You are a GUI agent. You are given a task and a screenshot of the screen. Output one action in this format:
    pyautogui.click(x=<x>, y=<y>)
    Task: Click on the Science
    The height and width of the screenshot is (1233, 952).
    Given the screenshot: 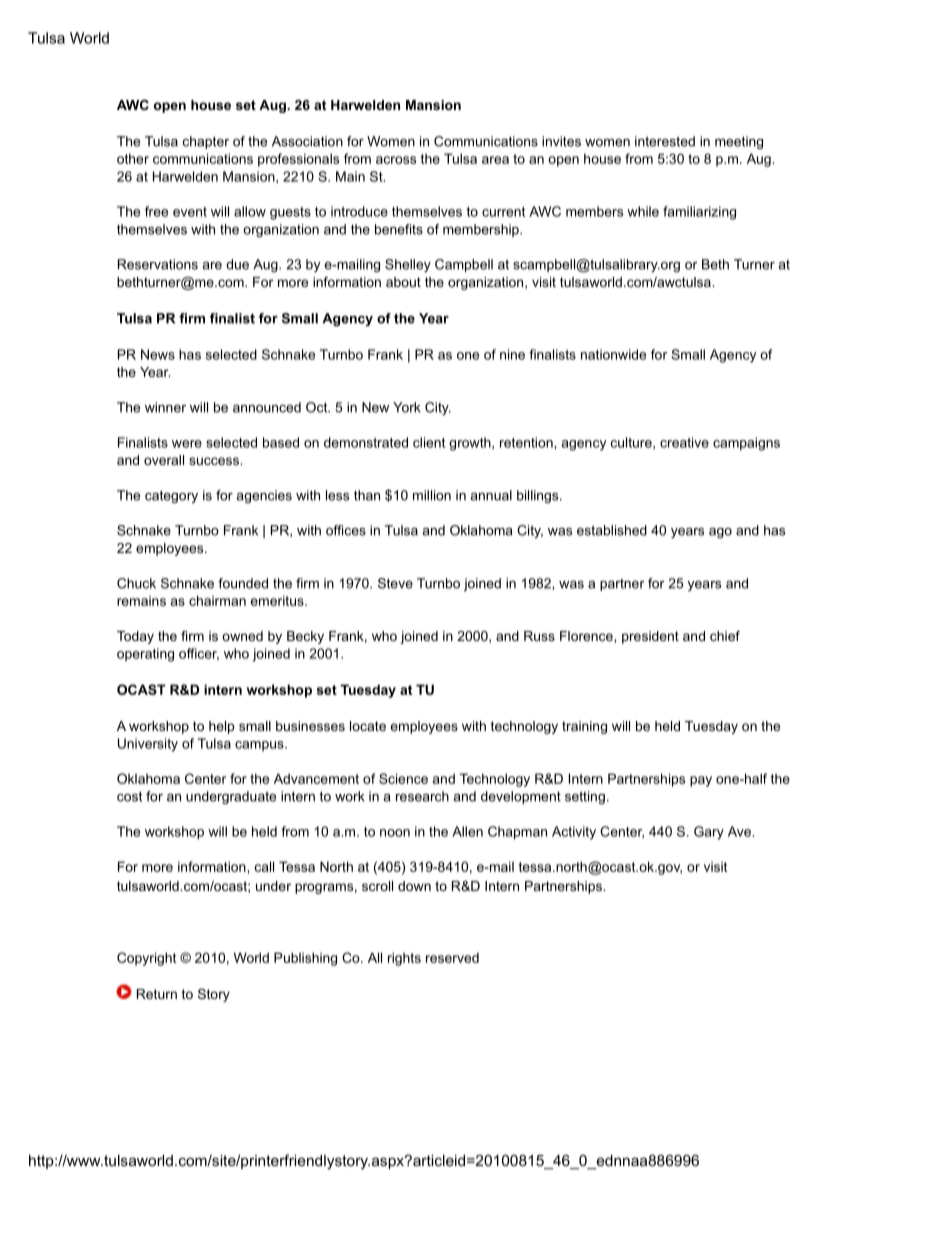 What is the action you would take?
    pyautogui.click(x=403, y=778)
